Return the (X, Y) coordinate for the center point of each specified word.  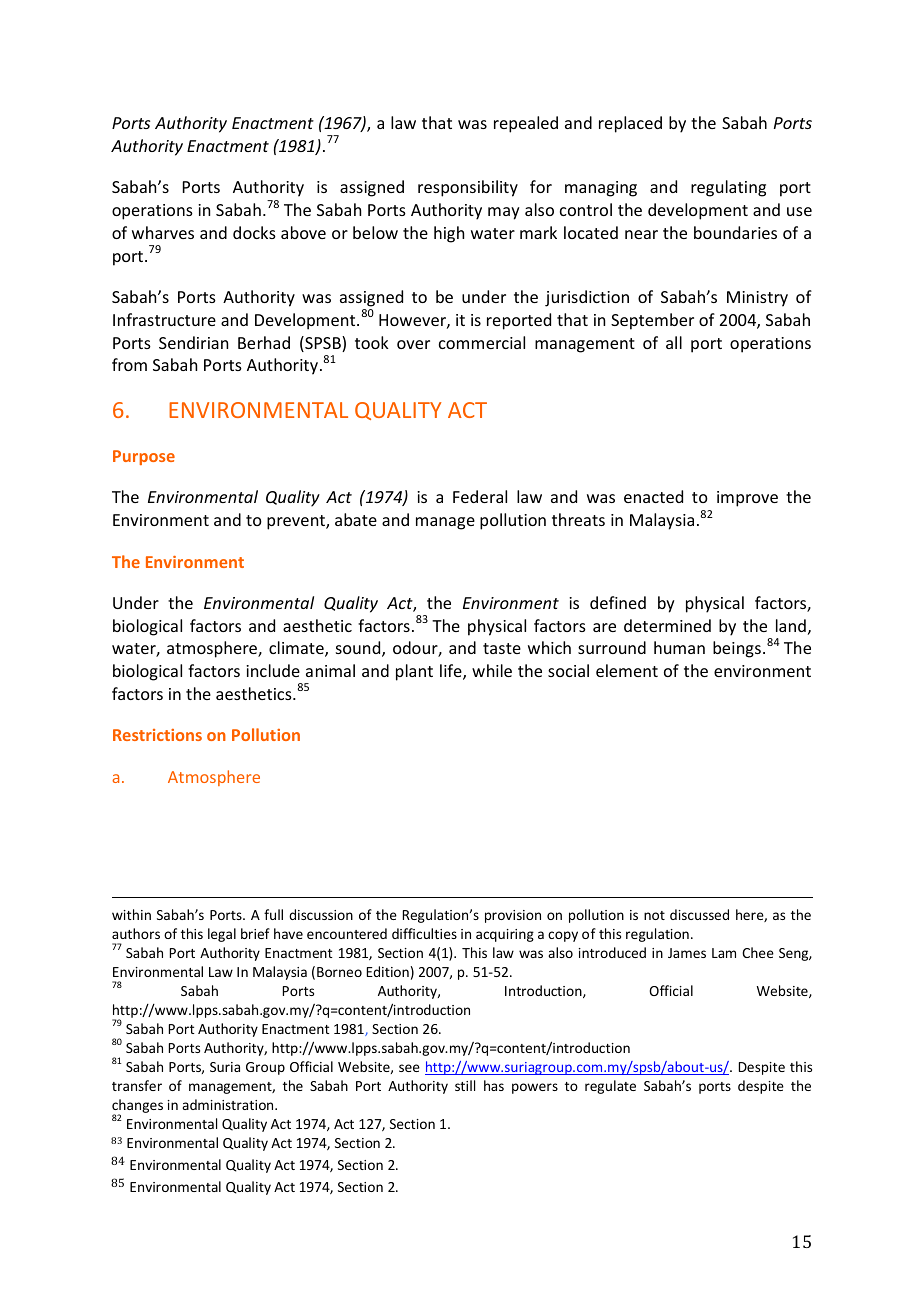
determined (667, 625)
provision (513, 916)
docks (254, 232)
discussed (699, 914)
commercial (482, 342)
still (465, 1085)
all (674, 342)
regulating (728, 188)
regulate (610, 1087)
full (273, 914)
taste (502, 648)
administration (229, 1104)
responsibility (468, 188)
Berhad (264, 342)
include (273, 670)
